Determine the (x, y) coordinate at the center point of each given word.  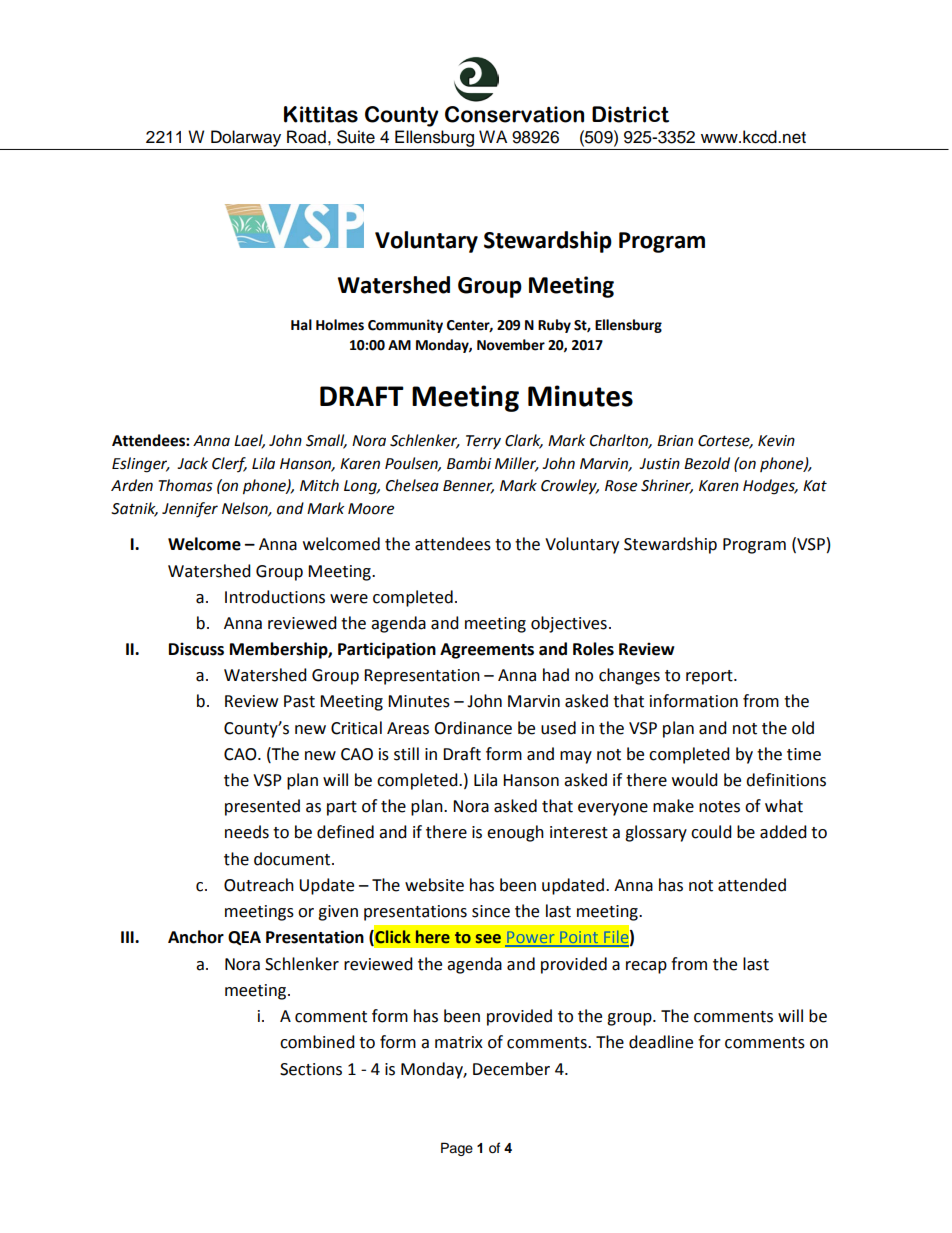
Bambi (469, 463)
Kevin (776, 441)
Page (457, 1149)
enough (515, 833)
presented (262, 807)
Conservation (514, 114)
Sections (311, 1069)
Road (306, 137)
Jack (192, 463)
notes (719, 807)
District (630, 114)
